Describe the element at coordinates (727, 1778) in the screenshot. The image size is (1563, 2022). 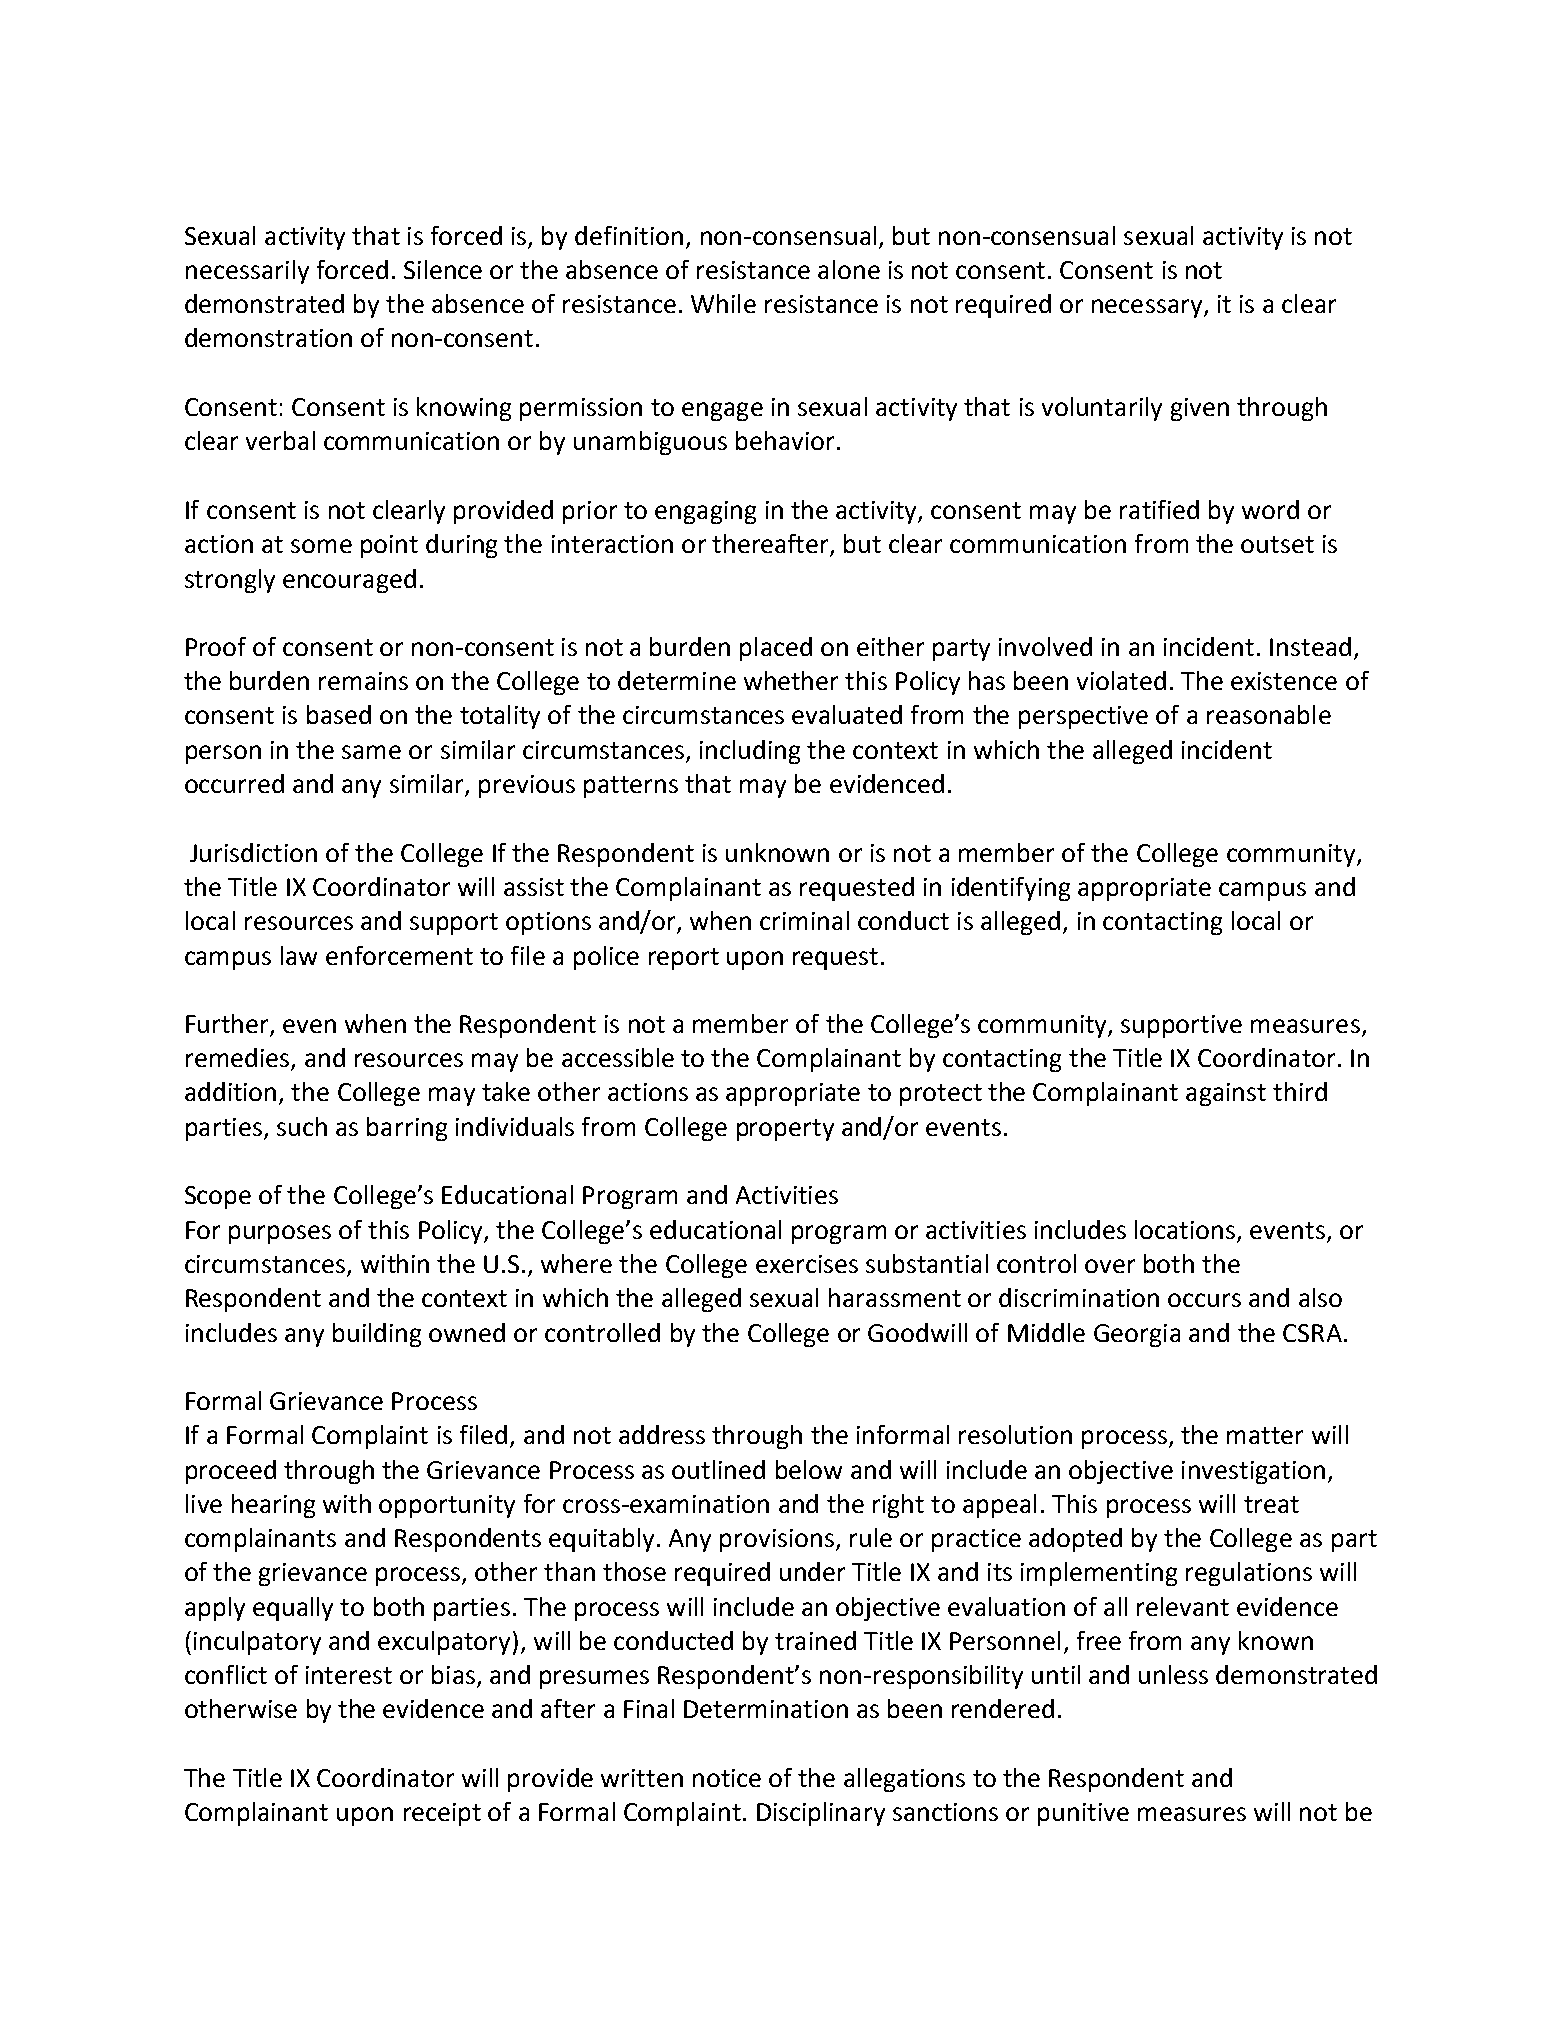
I see `notice` at that location.
